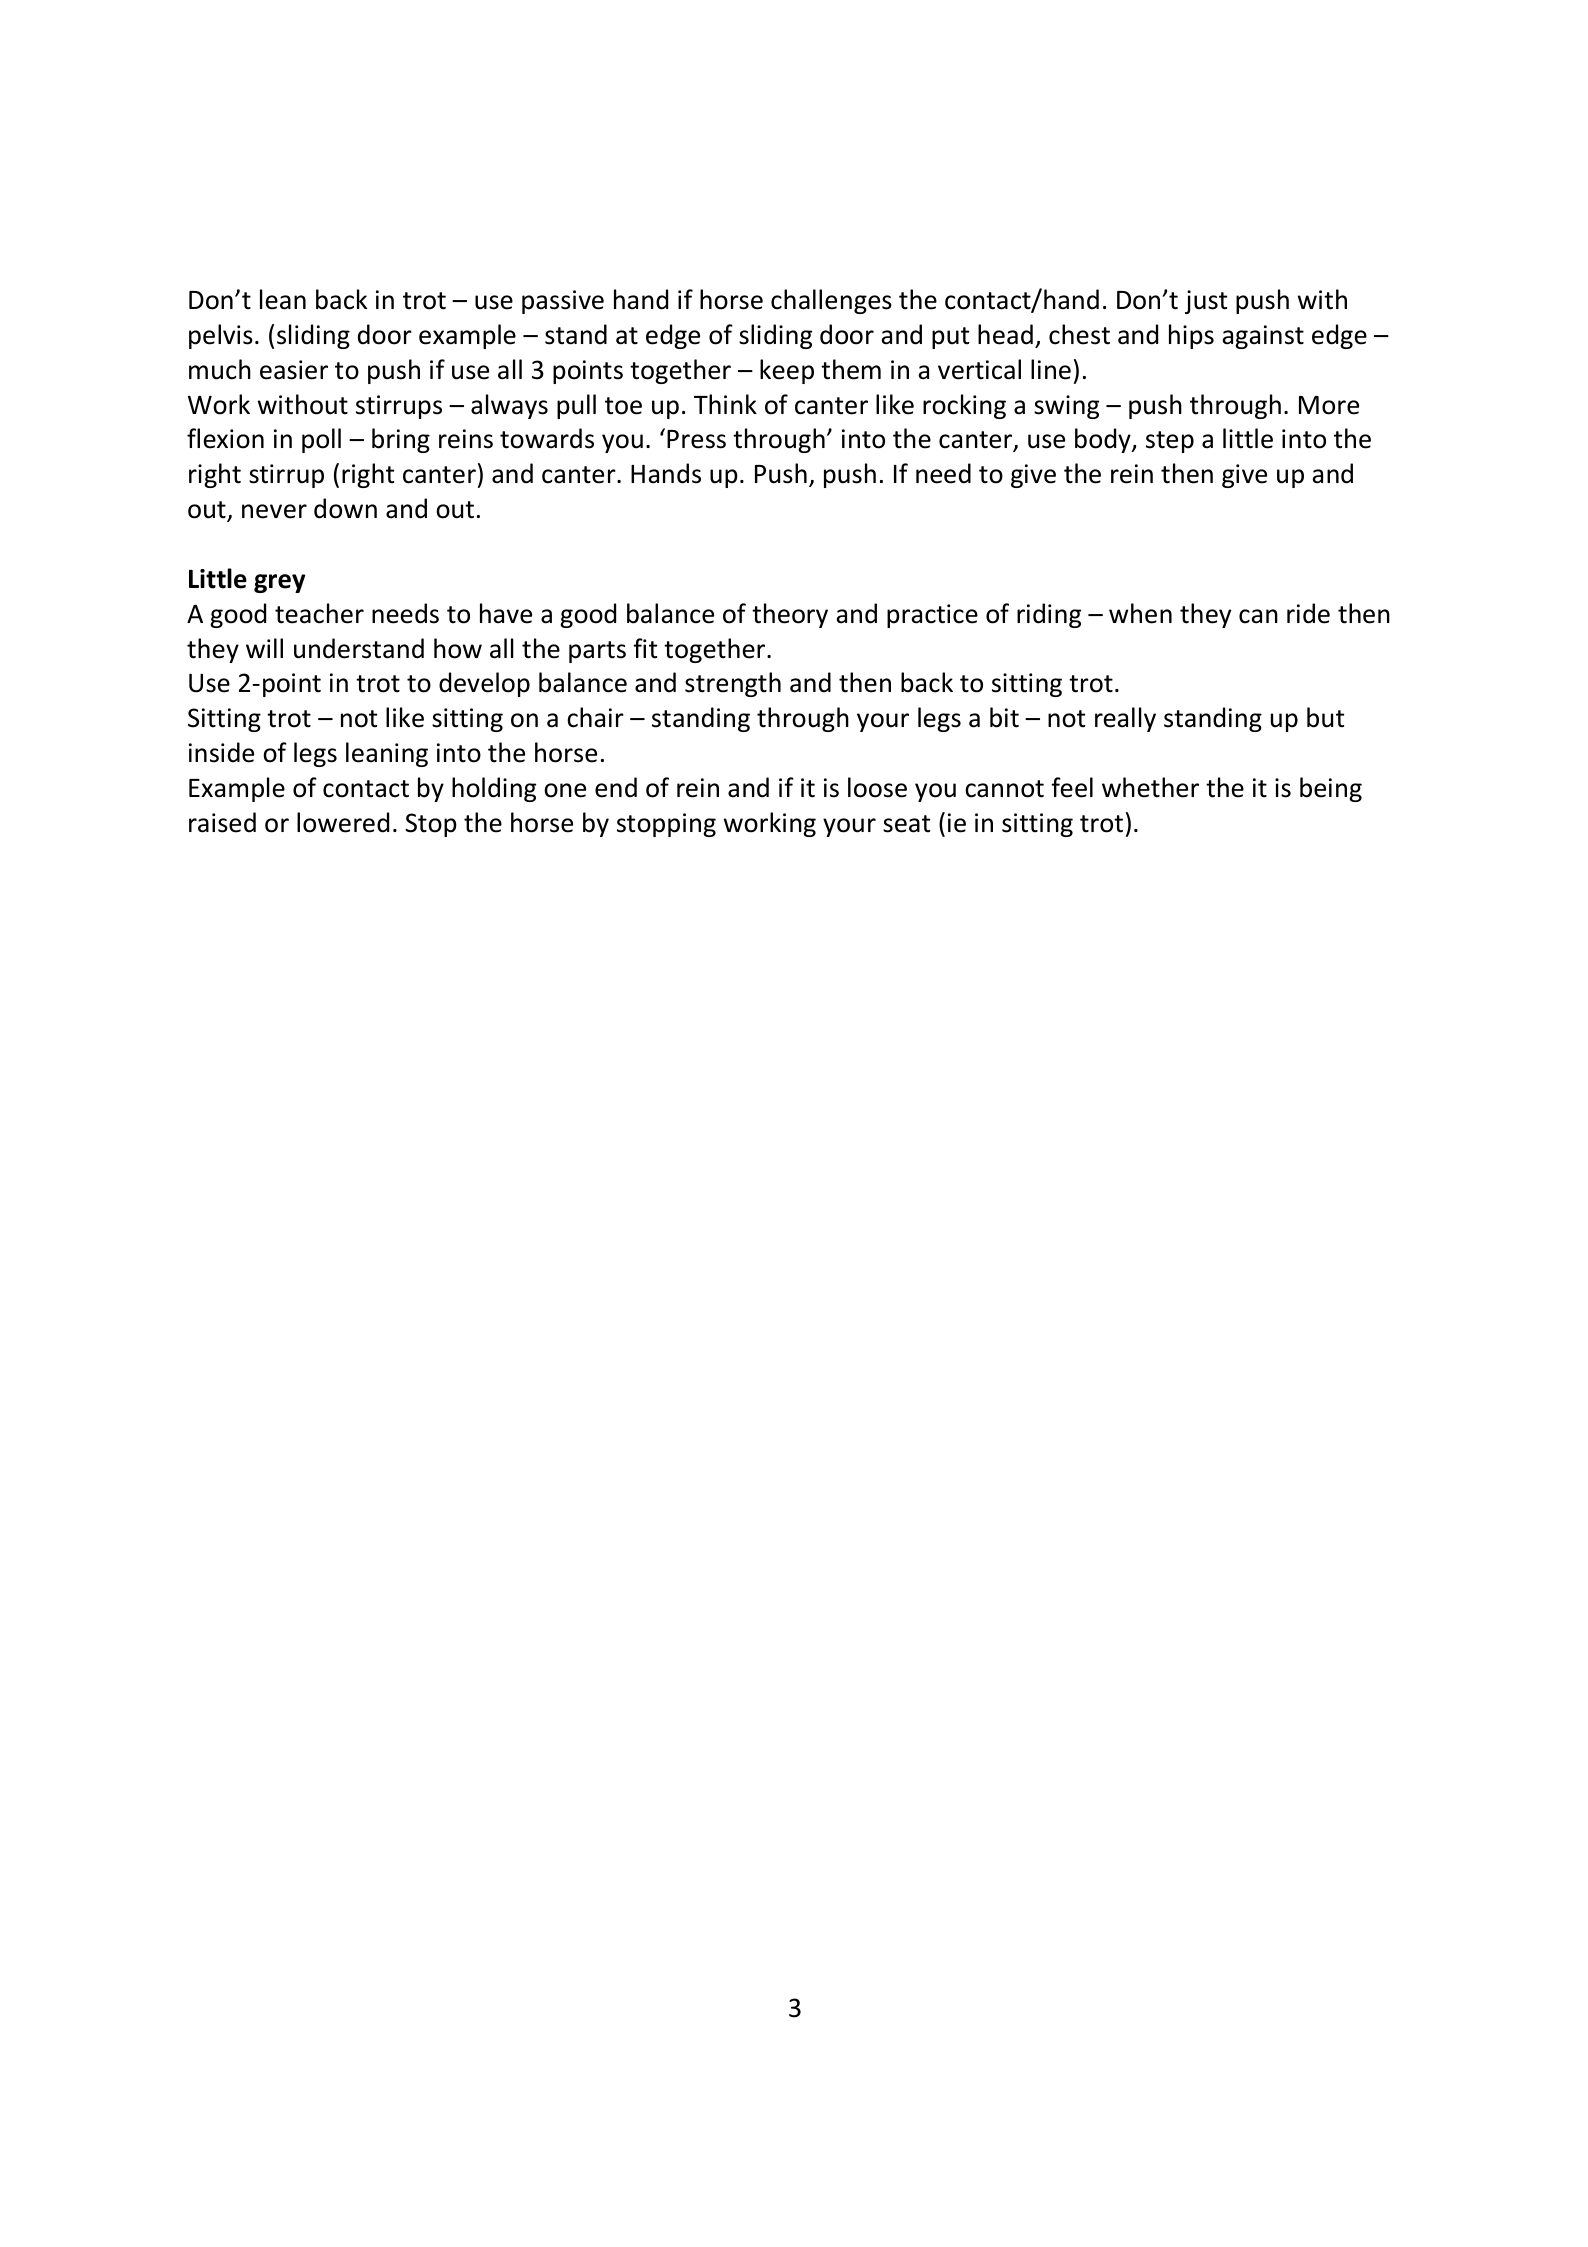 The image size is (1588, 2247). What do you see at coordinates (1206, 302) in the document?
I see `just` at bounding box center [1206, 302].
